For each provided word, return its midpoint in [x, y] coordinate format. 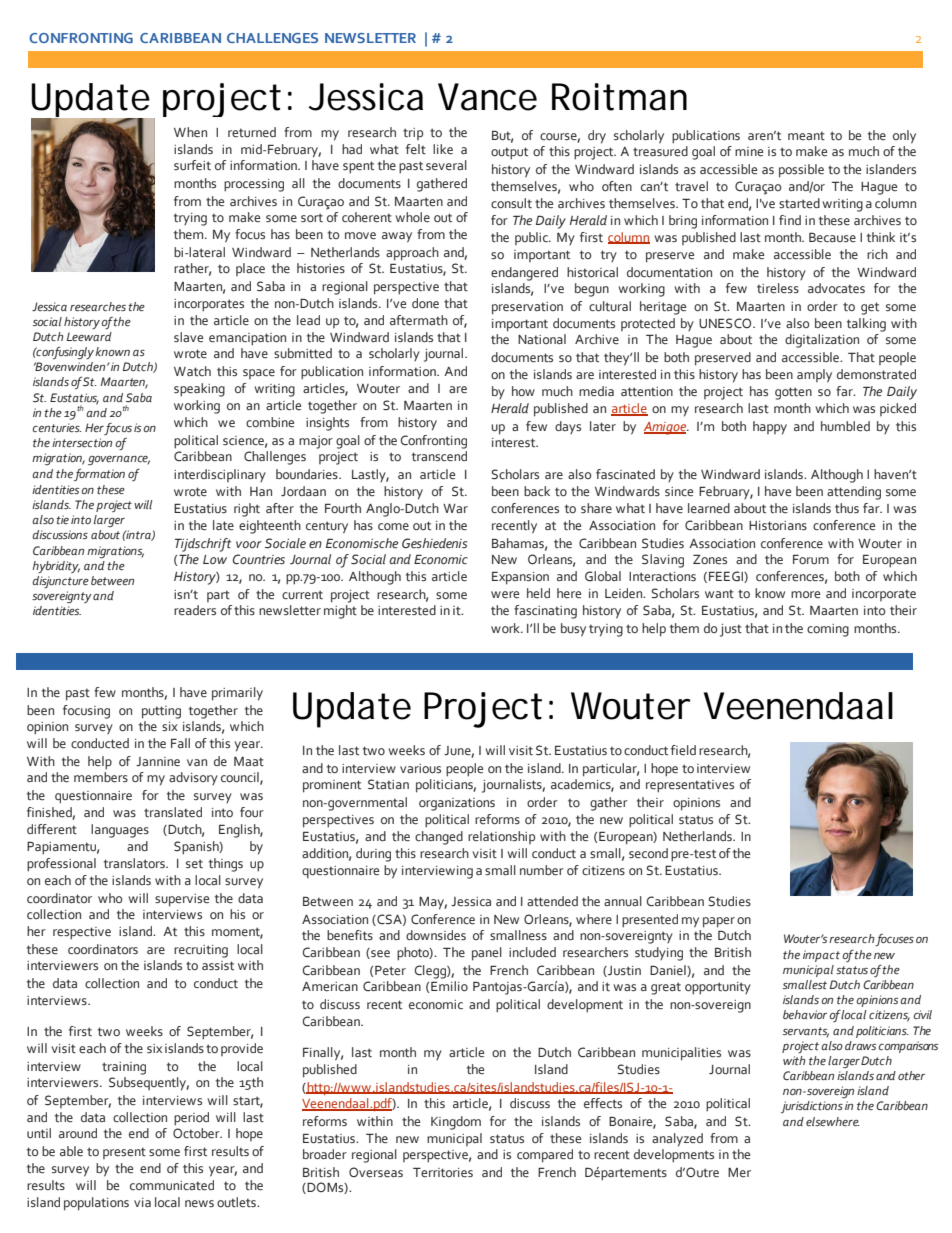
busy [573, 630]
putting [161, 712]
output [509, 153]
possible [801, 171]
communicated [172, 1185]
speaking [199, 390]
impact [821, 956]
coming [828, 630]
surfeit [192, 165]
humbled [845, 426]
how [523, 391]
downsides [436, 935]
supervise [182, 900]
